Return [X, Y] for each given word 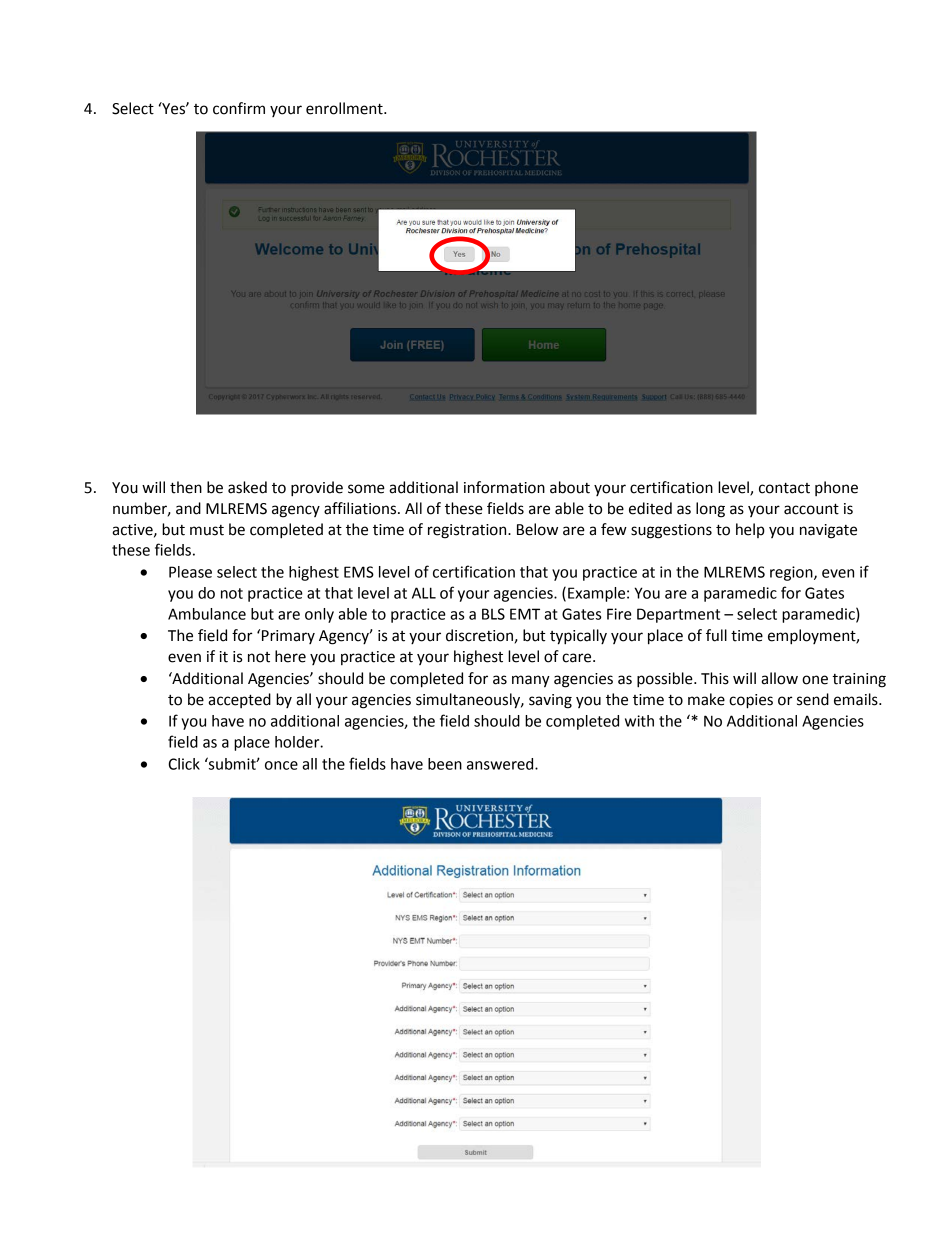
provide [317, 489]
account [811, 509]
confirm [239, 108]
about [570, 487]
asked [247, 487]
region [792, 573]
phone [836, 488]
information [504, 487]
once [281, 765]
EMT [525, 614]
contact [784, 488]
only [319, 615]
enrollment [345, 108]
